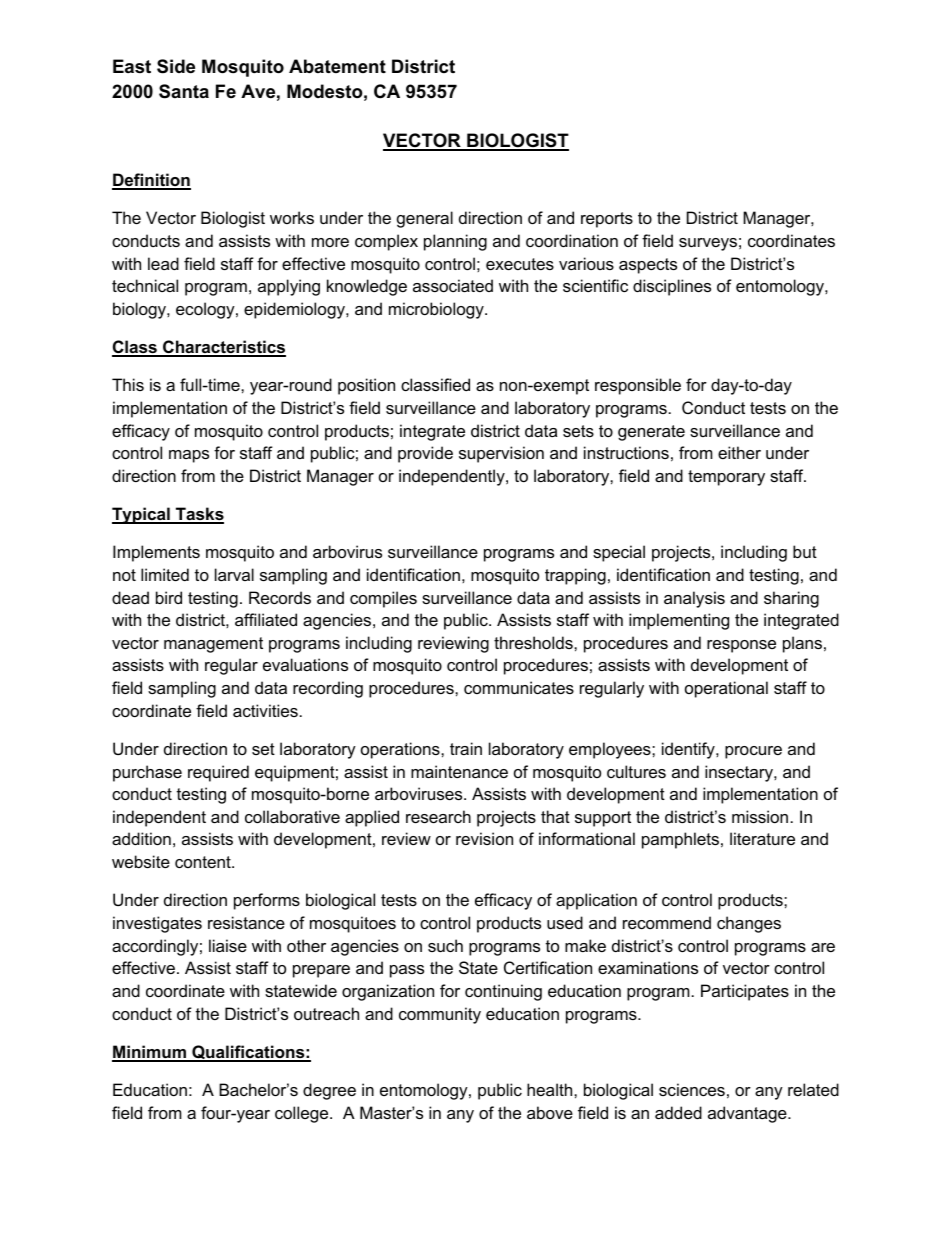 Image resolution: width=952 pixels, height=1233 pixels. What do you see at coordinates (607, 220) in the image?
I see `reports` at bounding box center [607, 220].
